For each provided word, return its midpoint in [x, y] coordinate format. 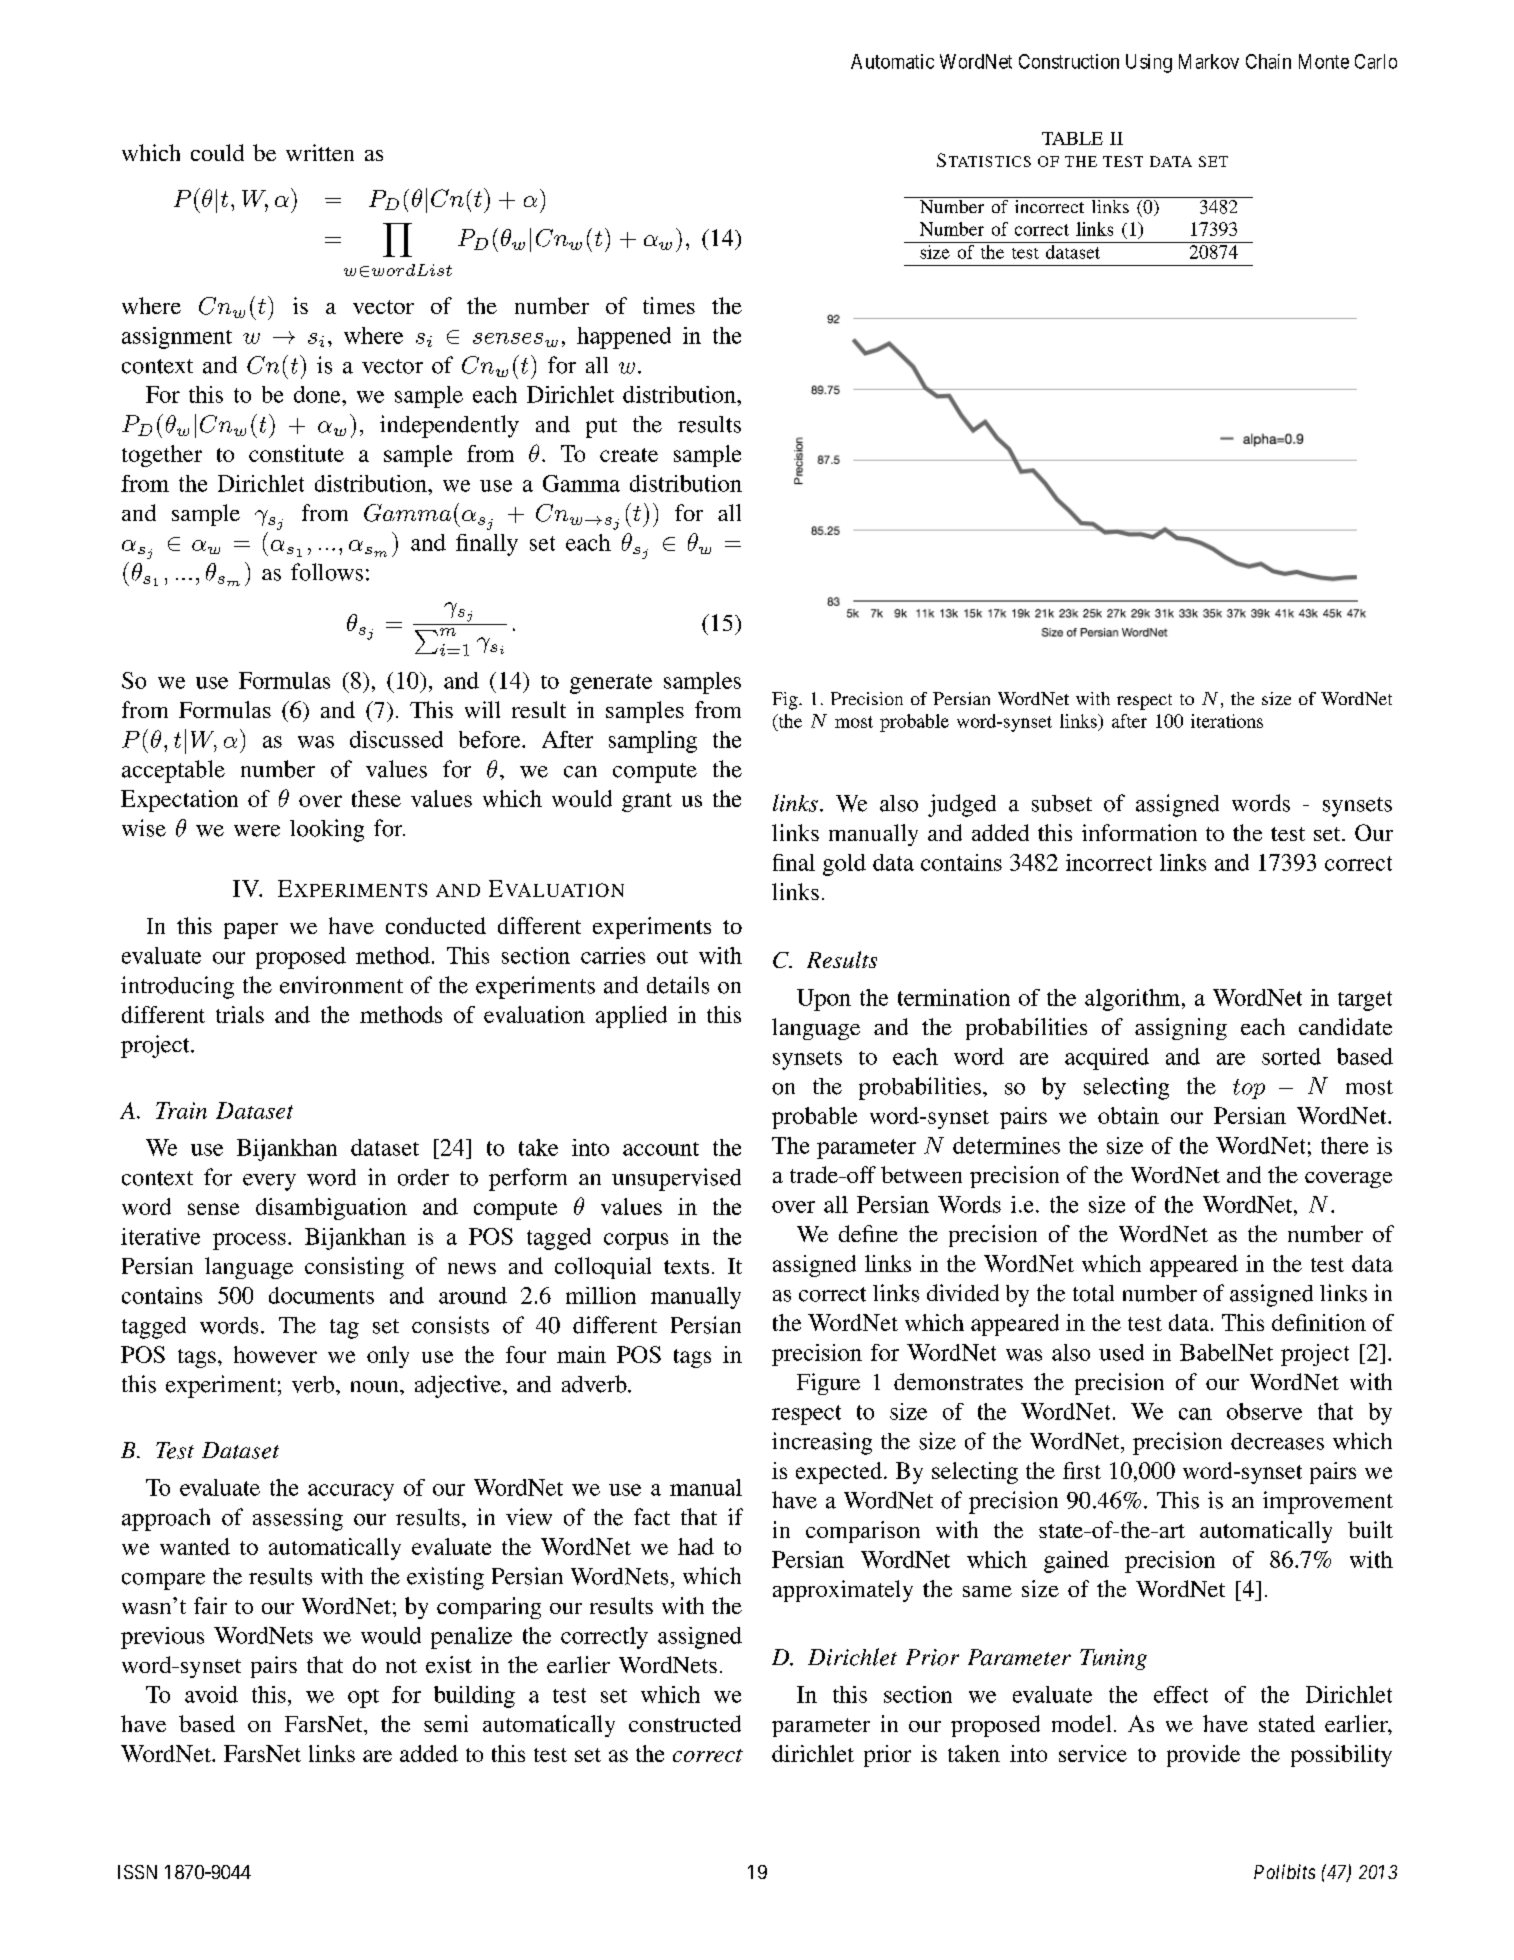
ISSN [137, 1872]
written [320, 152]
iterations [1227, 721]
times [669, 305]
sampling [653, 742]
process [249, 1241]
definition [1319, 1322]
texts [686, 1267]
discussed [396, 739]
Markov [1209, 61]
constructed [685, 1723]
